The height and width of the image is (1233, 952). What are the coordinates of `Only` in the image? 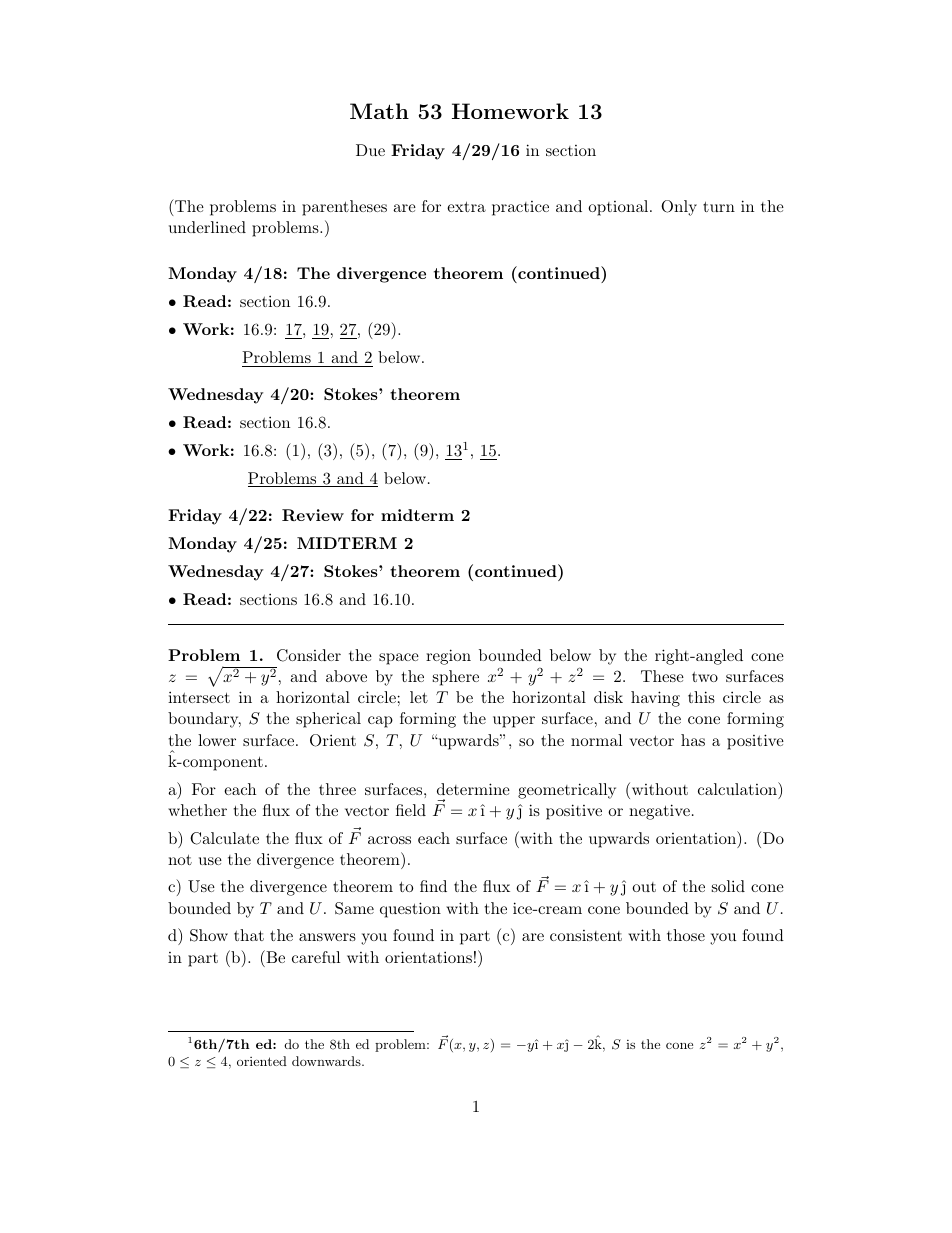 It's located at (679, 208).
